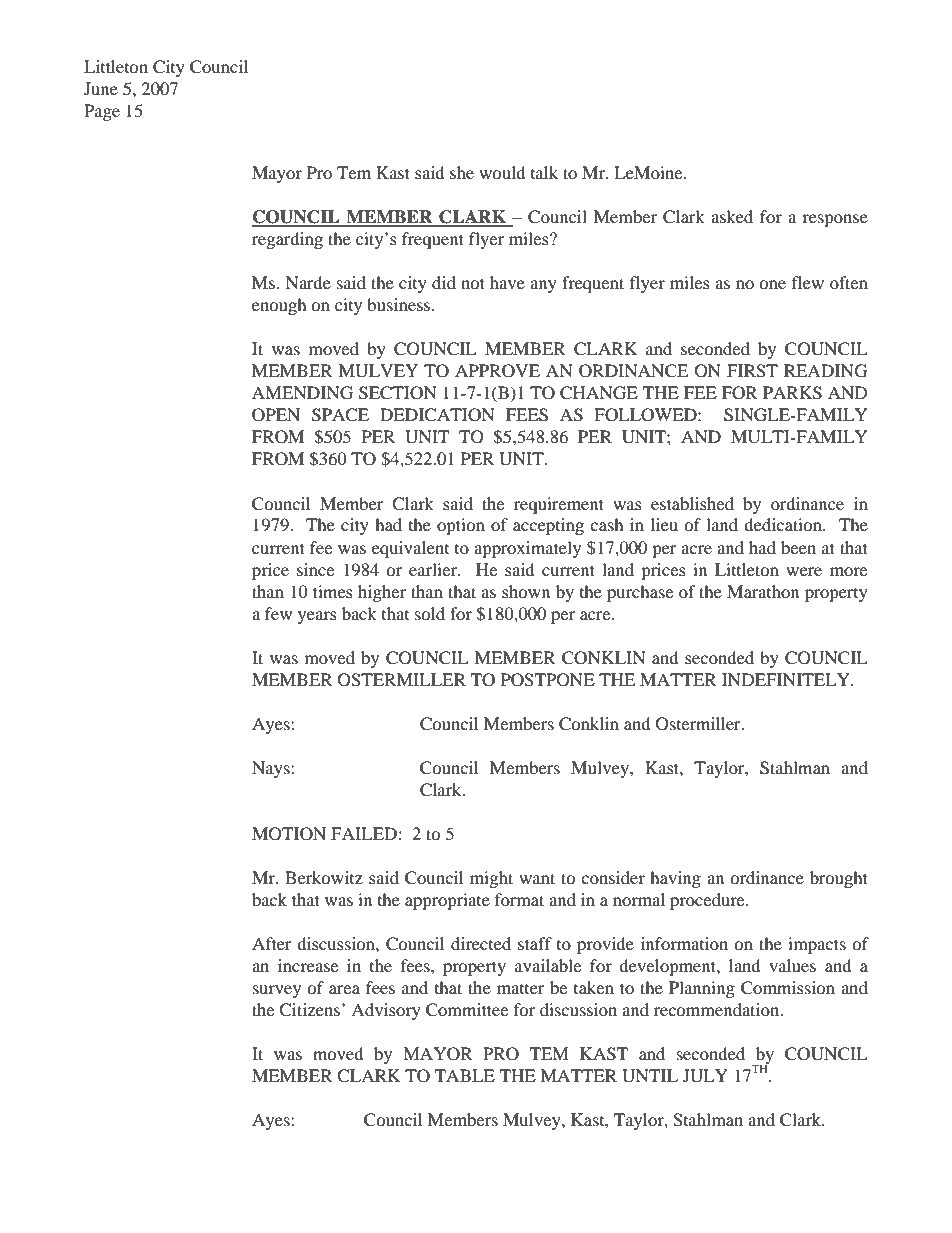 The height and width of the screenshot is (1233, 952). What do you see at coordinates (752, 371) in the screenshot?
I see `FIRST` at bounding box center [752, 371].
